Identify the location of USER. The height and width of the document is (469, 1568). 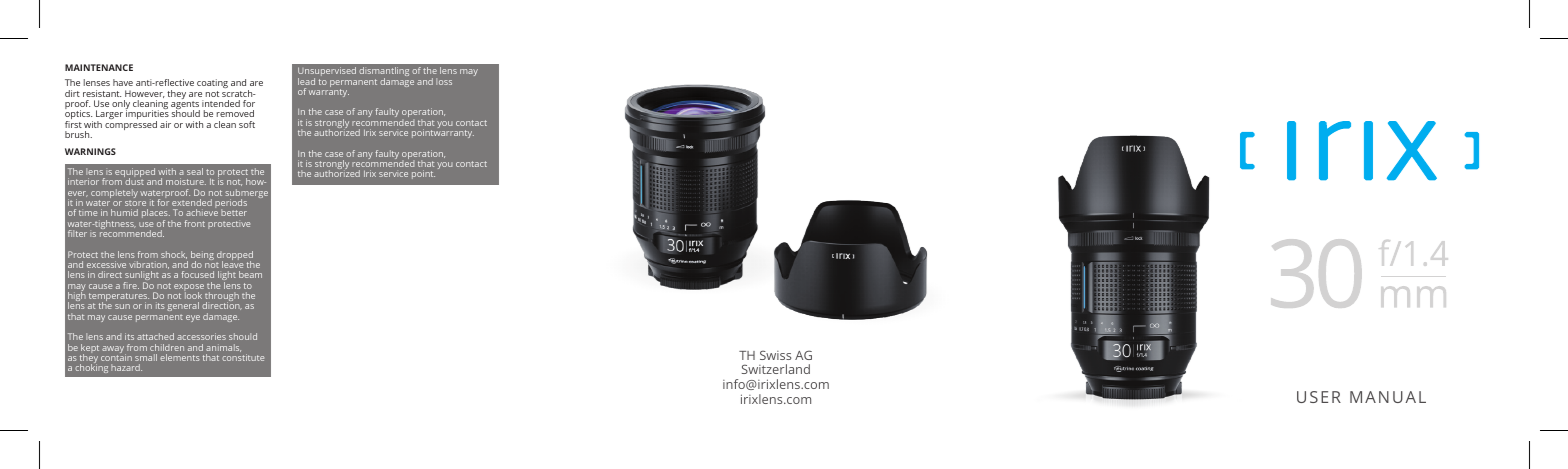
(1319, 397).
